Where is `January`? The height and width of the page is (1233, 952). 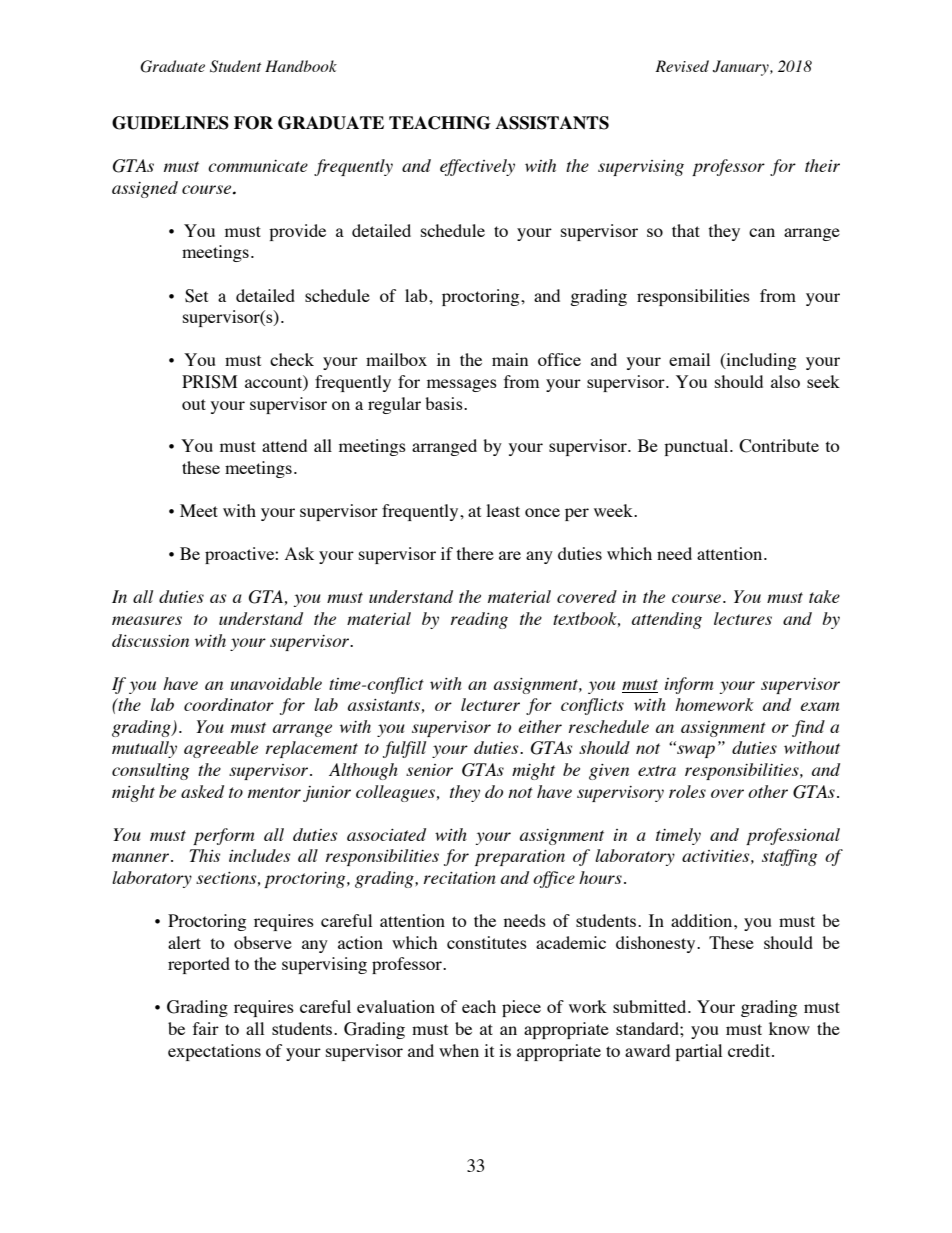 January is located at coordinates (742, 68).
